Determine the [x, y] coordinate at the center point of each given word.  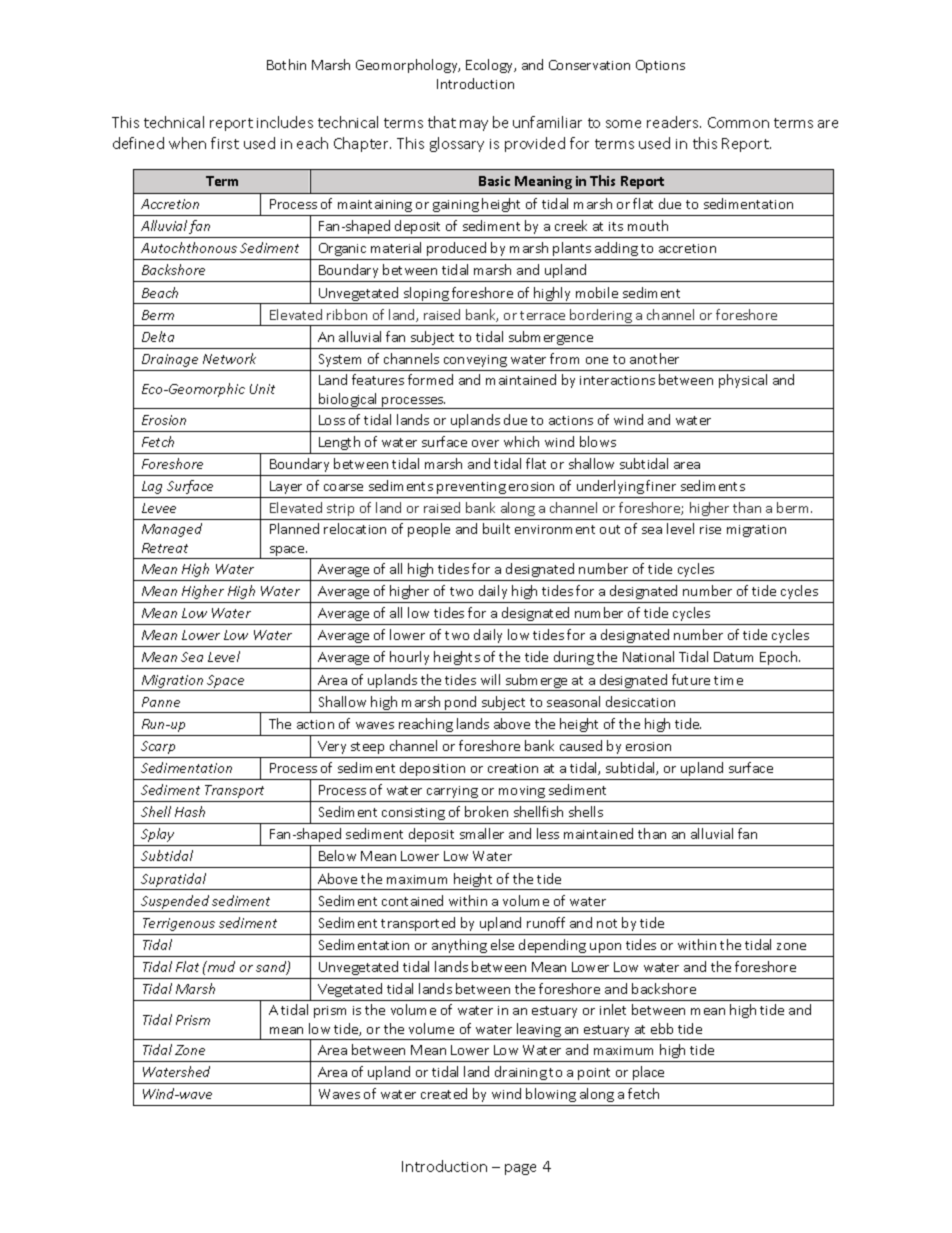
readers [674, 122]
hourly [409, 658]
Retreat [165, 548]
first [225, 143]
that [442, 122]
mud [220, 966]
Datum [733, 657]
